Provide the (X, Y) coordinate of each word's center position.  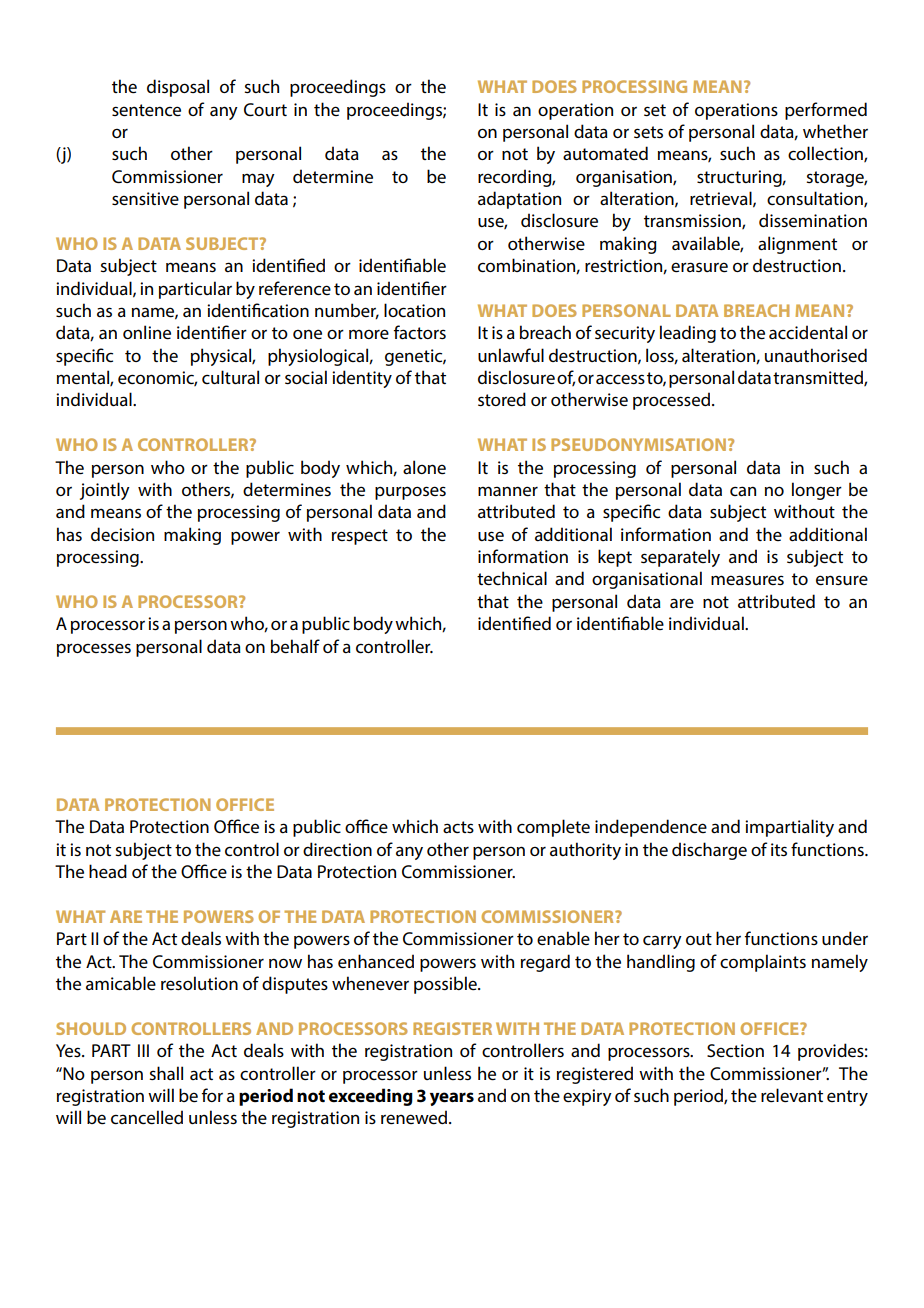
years (452, 1099)
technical (512, 578)
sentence (146, 110)
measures (747, 580)
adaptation (519, 200)
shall (166, 1073)
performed (826, 111)
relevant (792, 1095)
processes (94, 650)
